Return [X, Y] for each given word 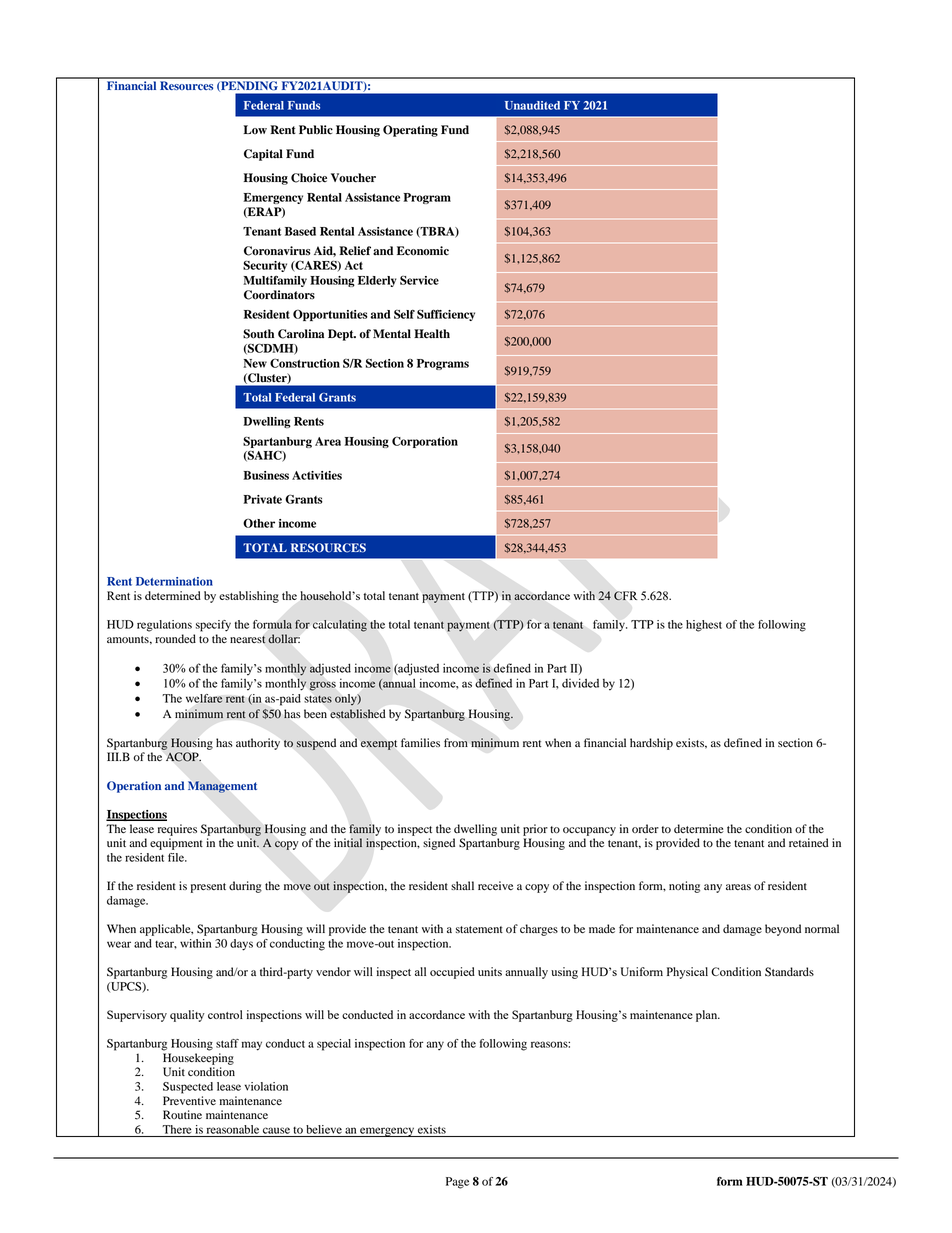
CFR [625, 596]
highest [704, 626]
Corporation [425, 442]
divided [580, 683]
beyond [783, 930]
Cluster [267, 378]
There [177, 1129]
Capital [263, 155]
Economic [423, 251]
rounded [175, 639]
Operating [410, 131]
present [208, 888]
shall [462, 885]
